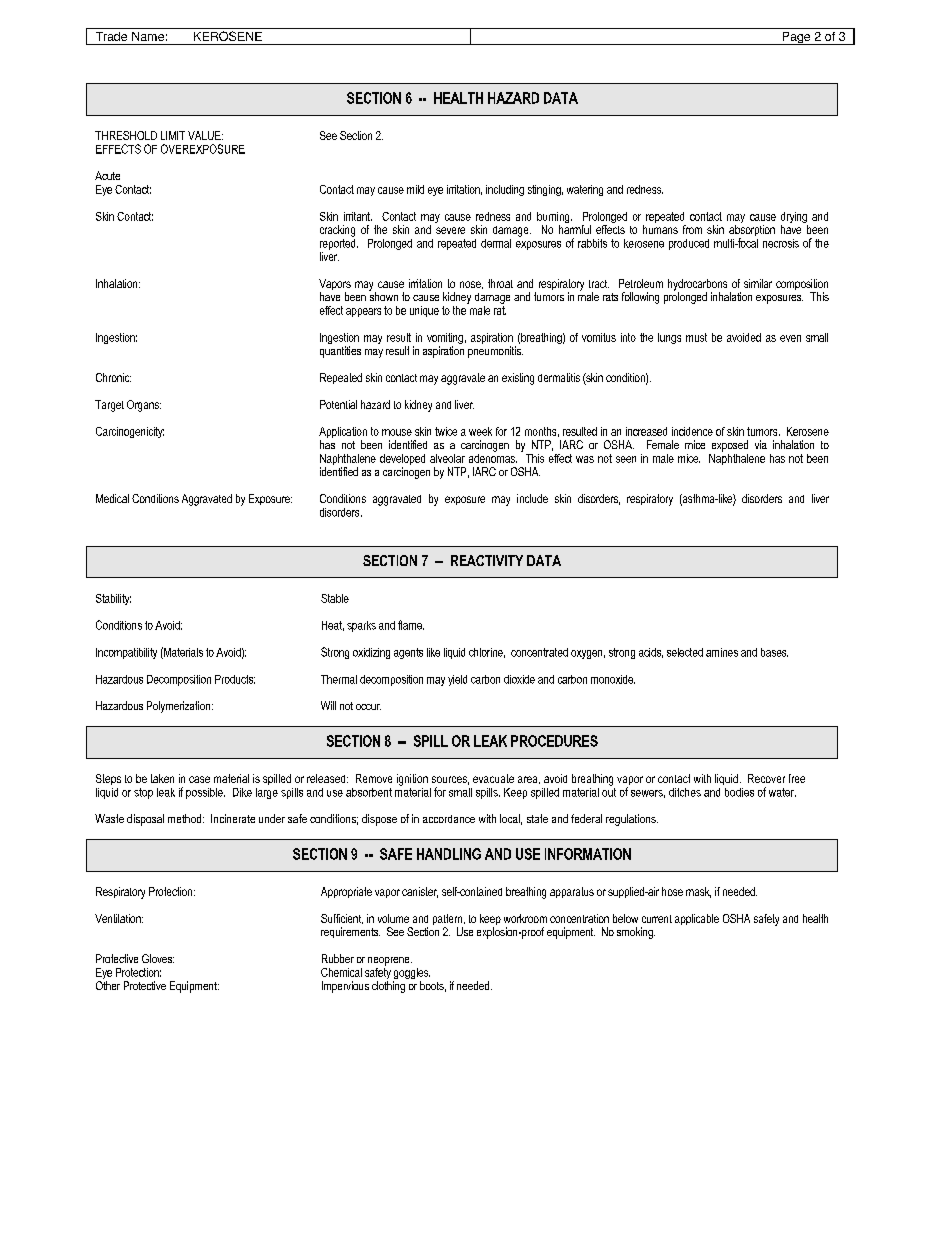  Describe the element at coordinates (411, 625) in the page. I see `flame` at that location.
